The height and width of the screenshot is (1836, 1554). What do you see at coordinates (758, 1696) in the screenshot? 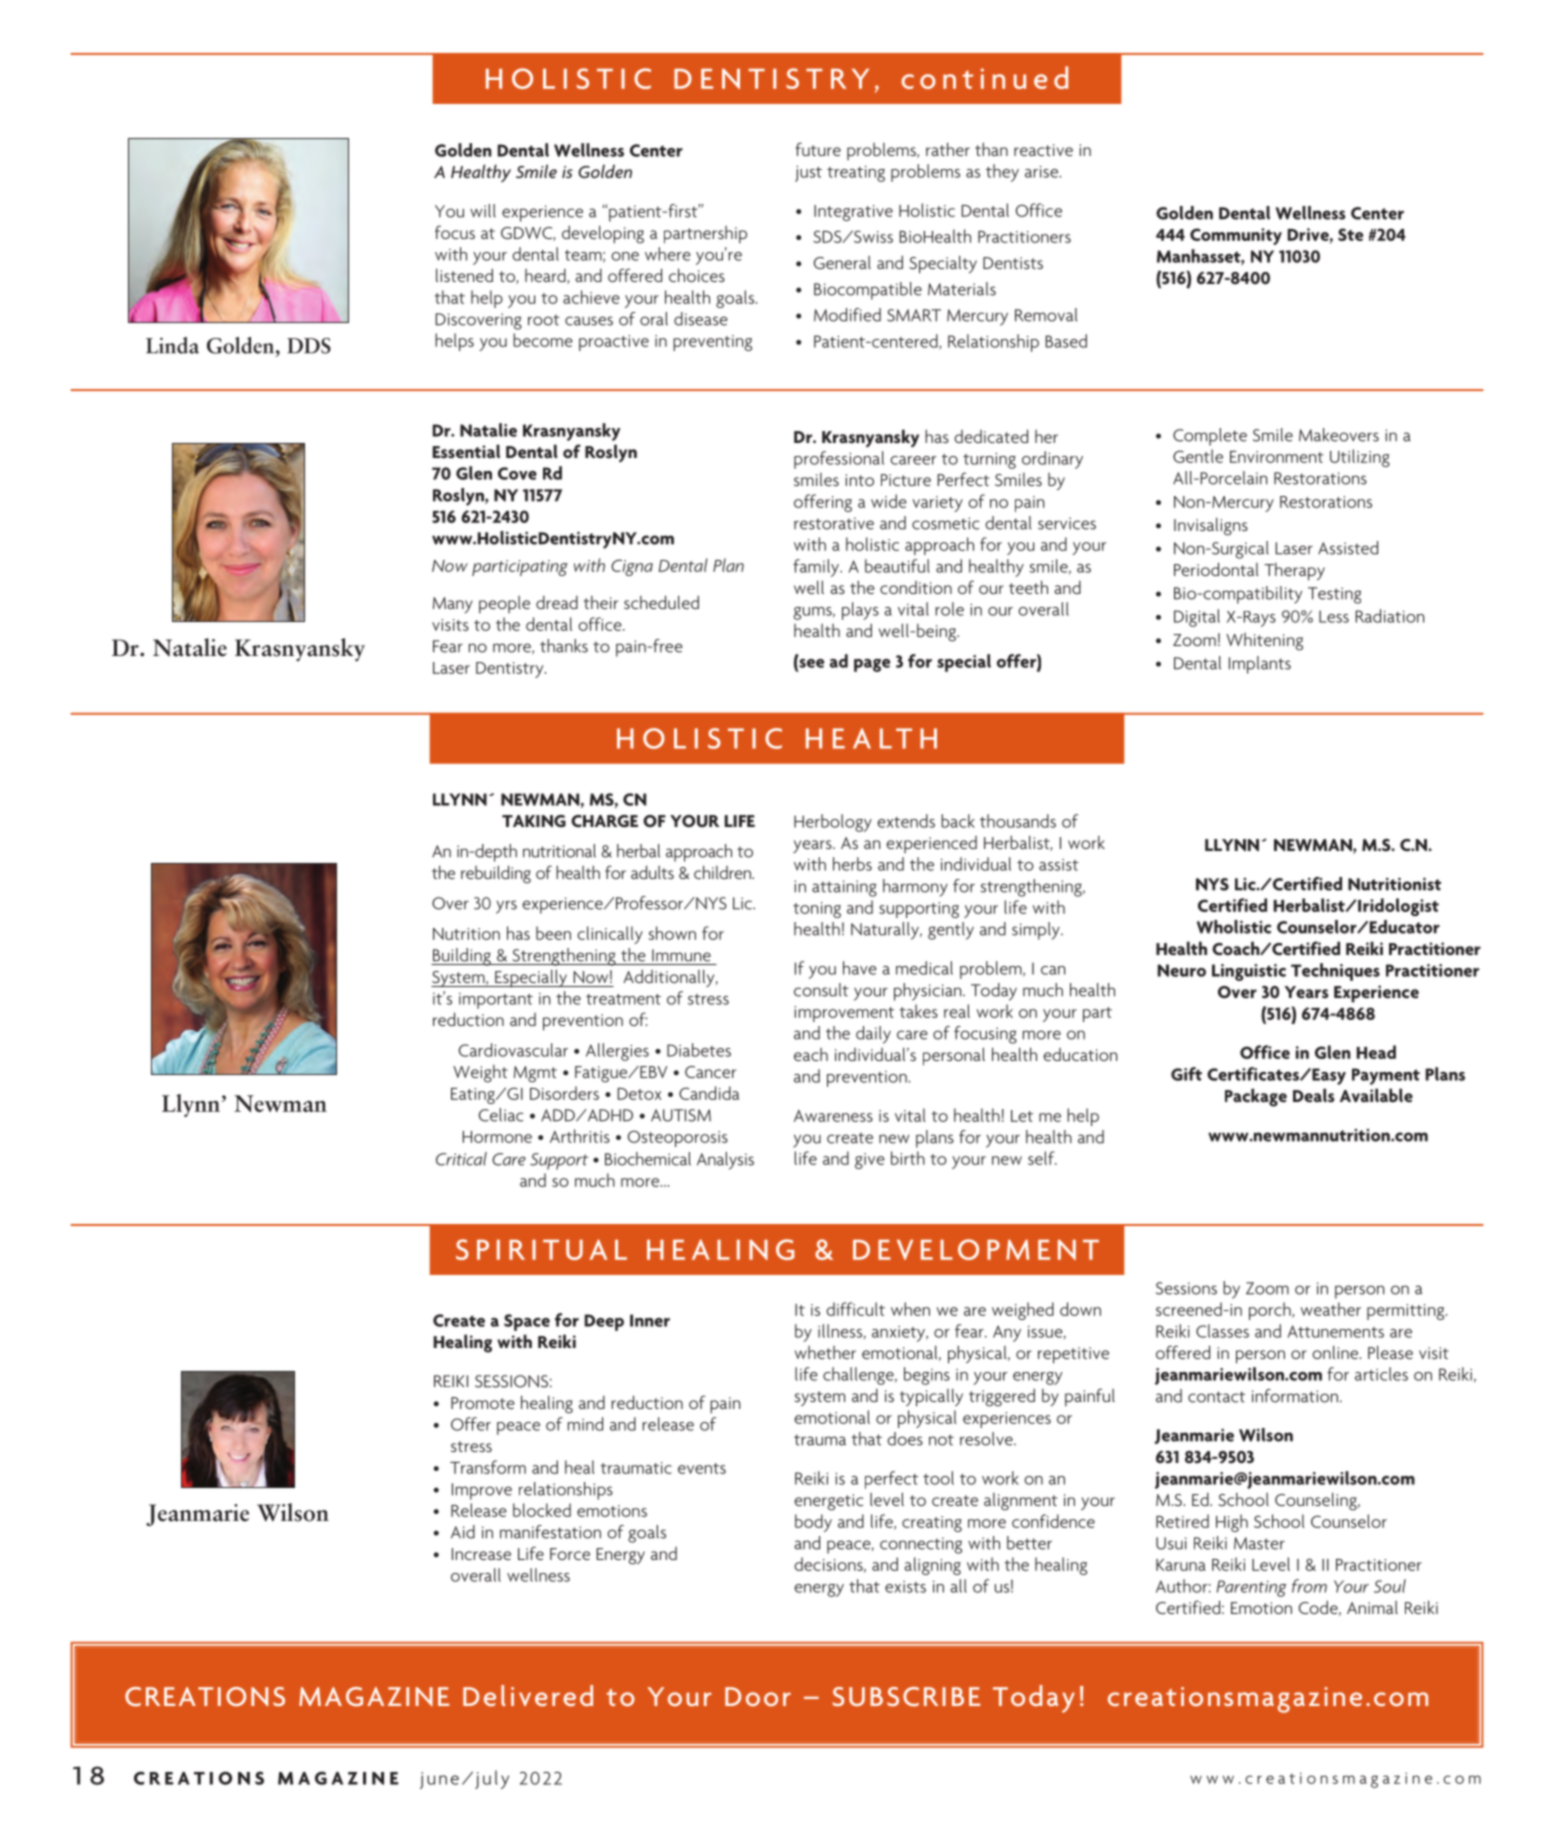
I see `Door` at bounding box center [758, 1696].
